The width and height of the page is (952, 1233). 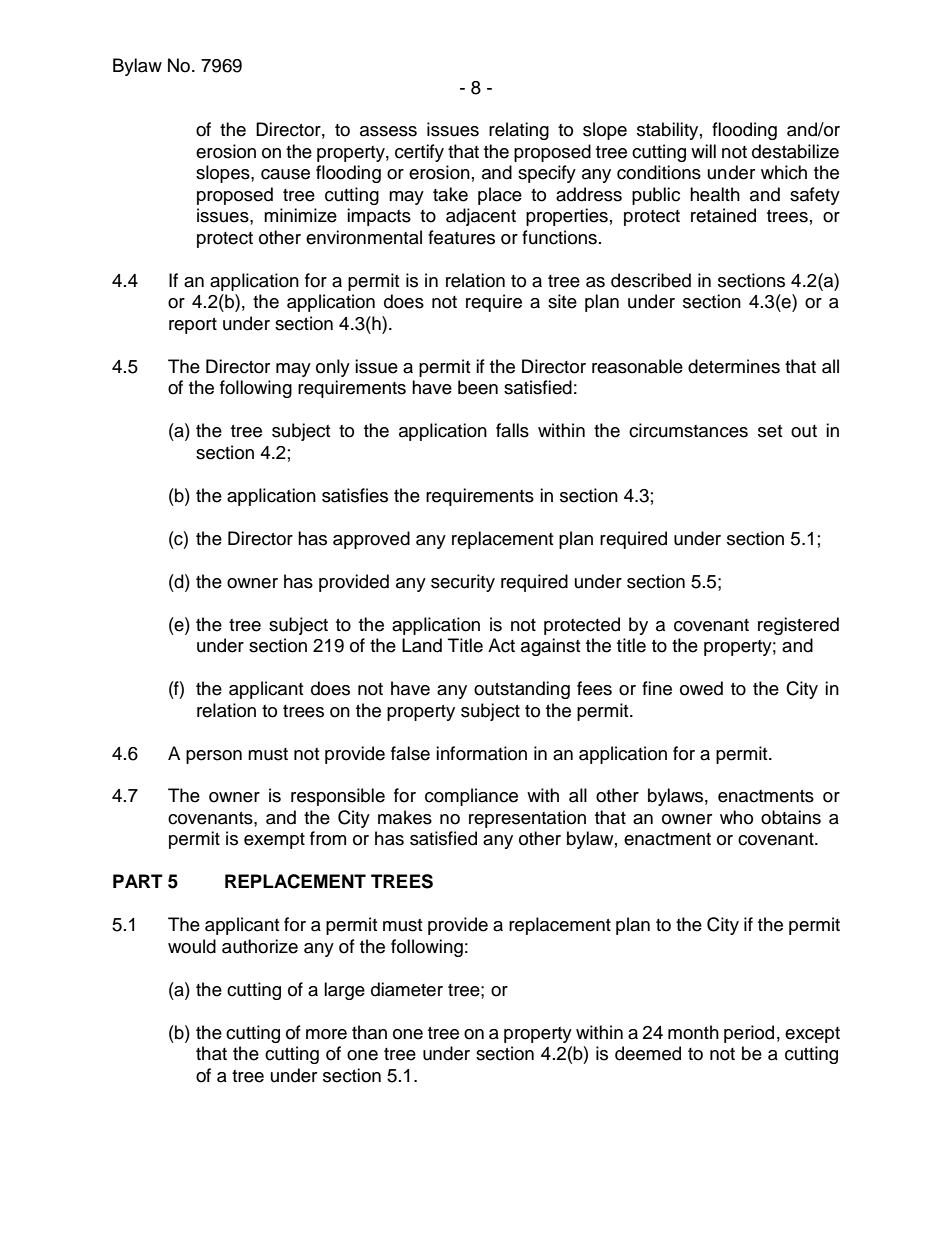 I want to click on approved, so click(x=371, y=540).
